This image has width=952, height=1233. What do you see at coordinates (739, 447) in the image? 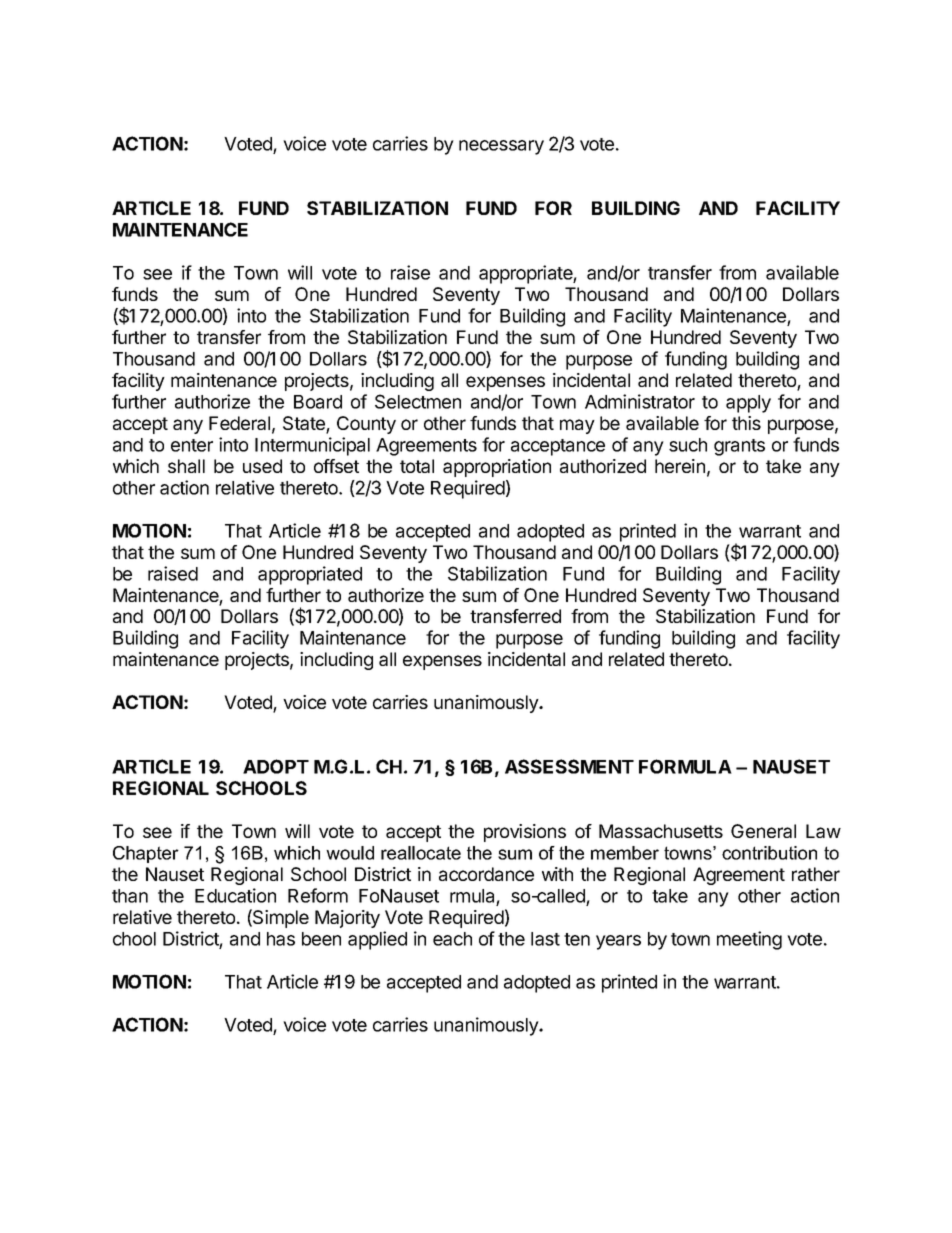
I see `grants` at bounding box center [739, 447].
